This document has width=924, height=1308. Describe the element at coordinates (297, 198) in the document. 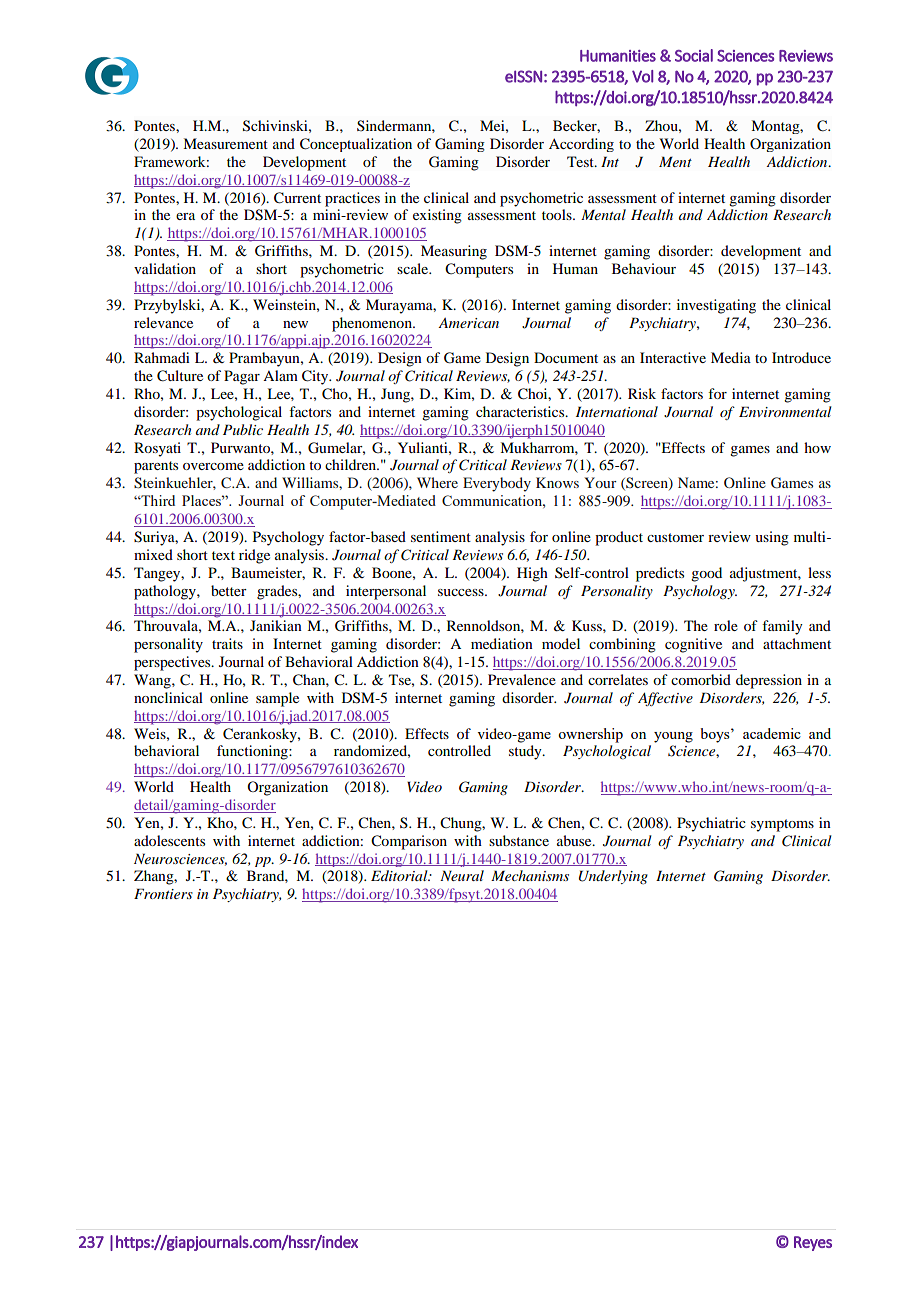

I see `Current` at that location.
